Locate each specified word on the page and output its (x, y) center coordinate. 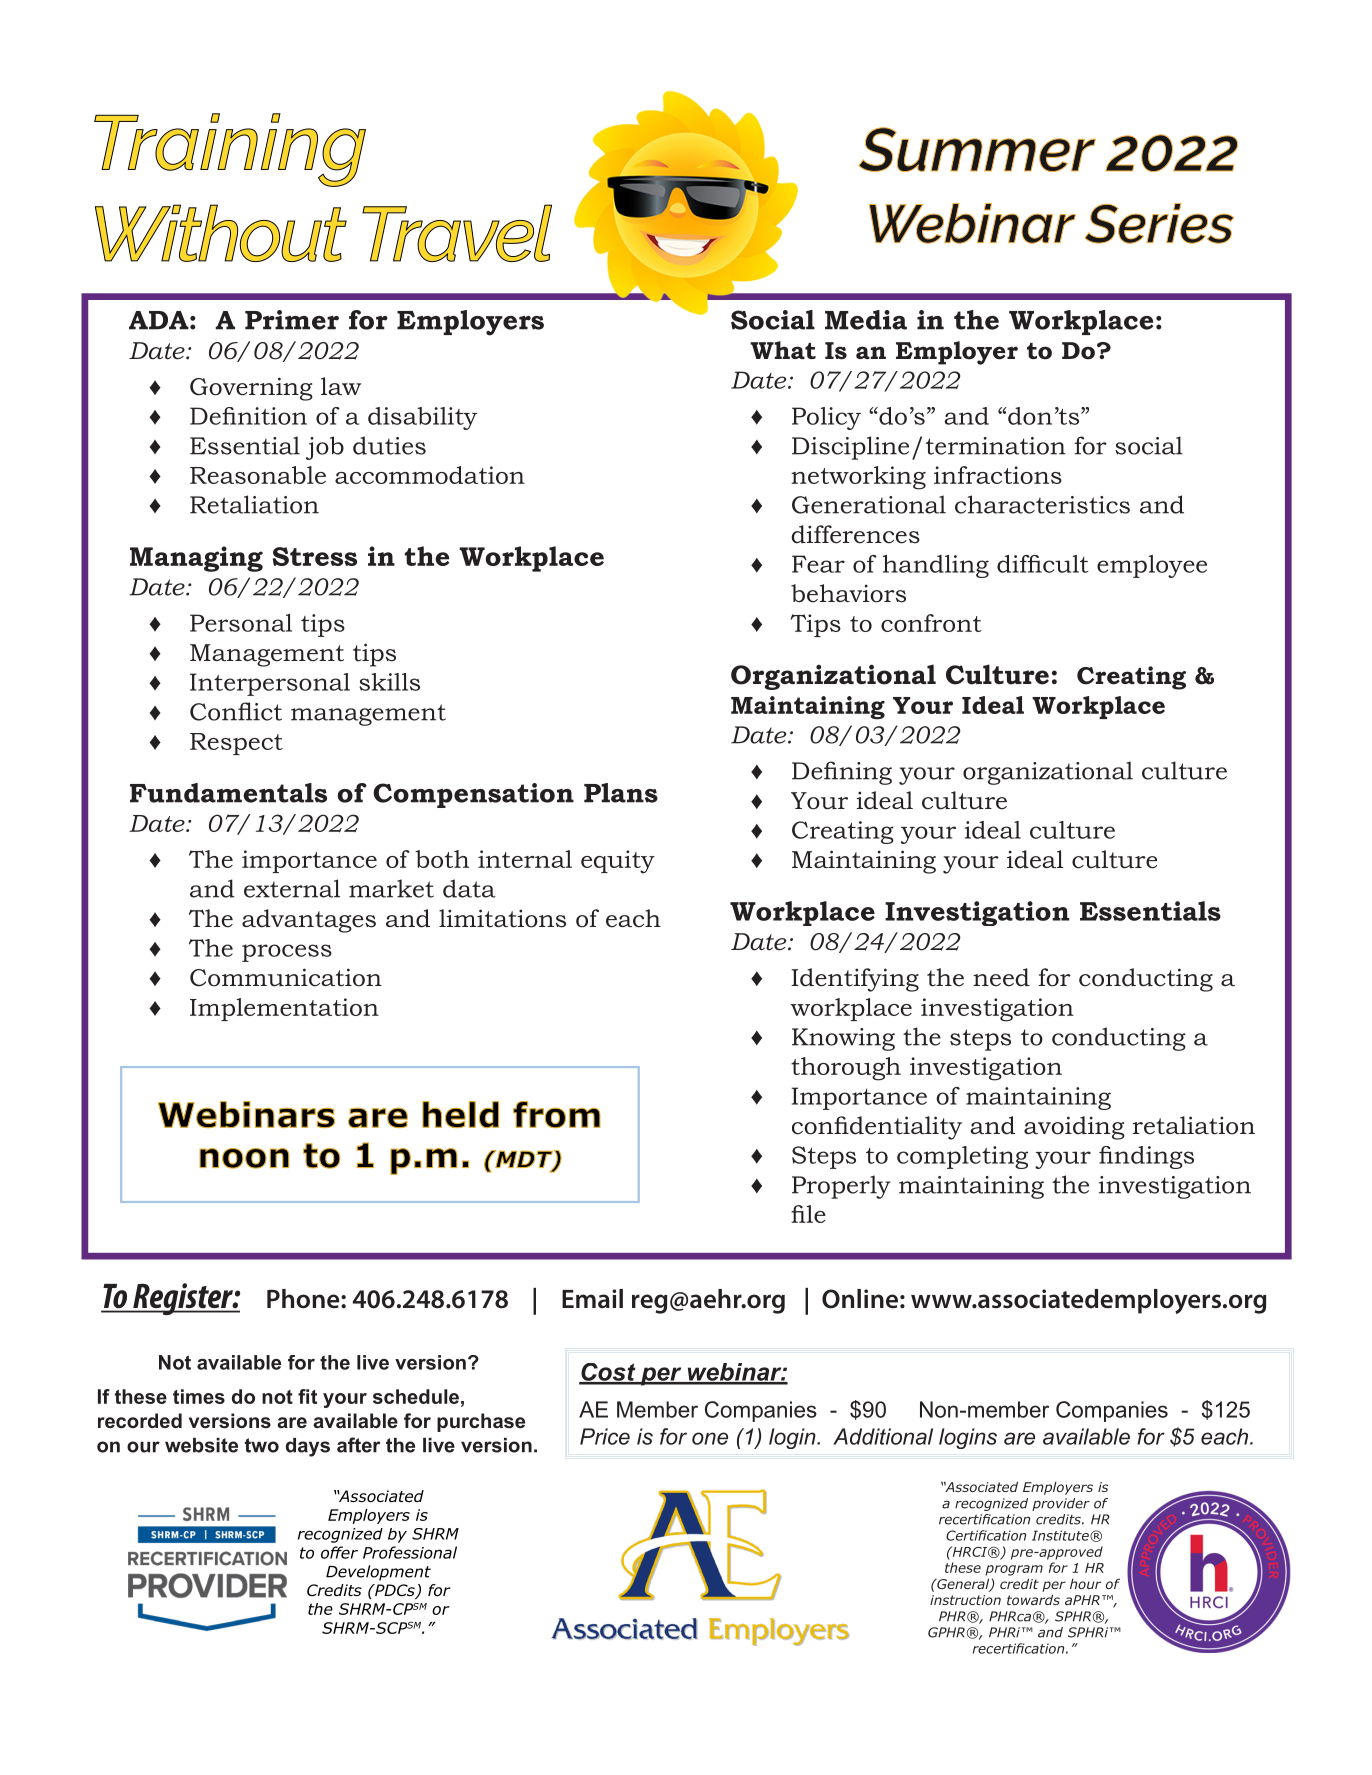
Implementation (284, 1009)
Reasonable (258, 475)
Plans (621, 793)
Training (230, 150)
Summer (977, 149)
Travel (457, 233)
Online (860, 1299)
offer (339, 1552)
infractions (998, 475)
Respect (236, 744)
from (556, 1114)
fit (307, 1396)
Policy (826, 418)
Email (592, 1299)
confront (931, 623)
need (1001, 977)
